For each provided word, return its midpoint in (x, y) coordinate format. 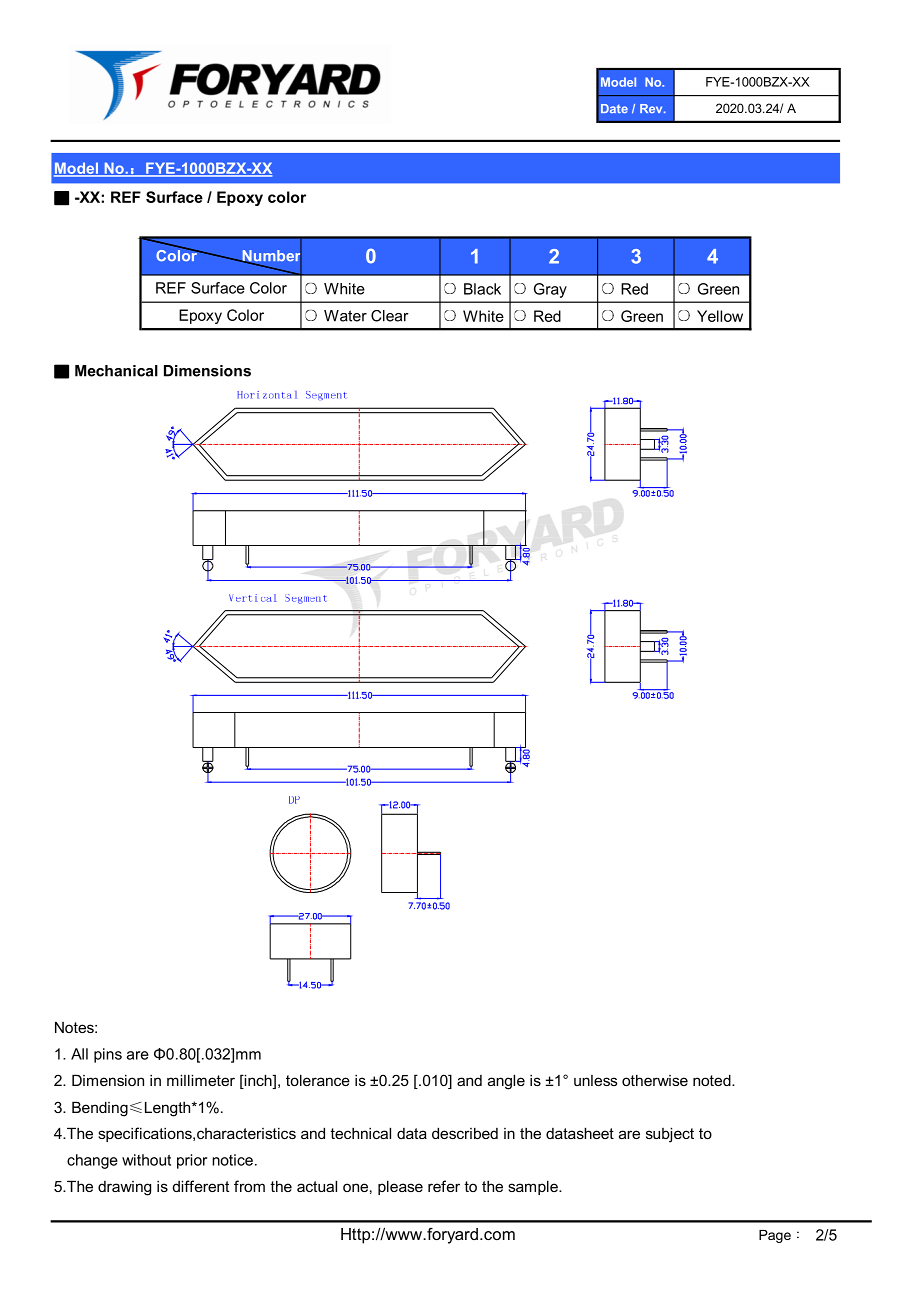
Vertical (253, 598)
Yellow (720, 316)
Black (482, 289)
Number (271, 256)
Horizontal (267, 395)
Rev (652, 108)
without (146, 1160)
